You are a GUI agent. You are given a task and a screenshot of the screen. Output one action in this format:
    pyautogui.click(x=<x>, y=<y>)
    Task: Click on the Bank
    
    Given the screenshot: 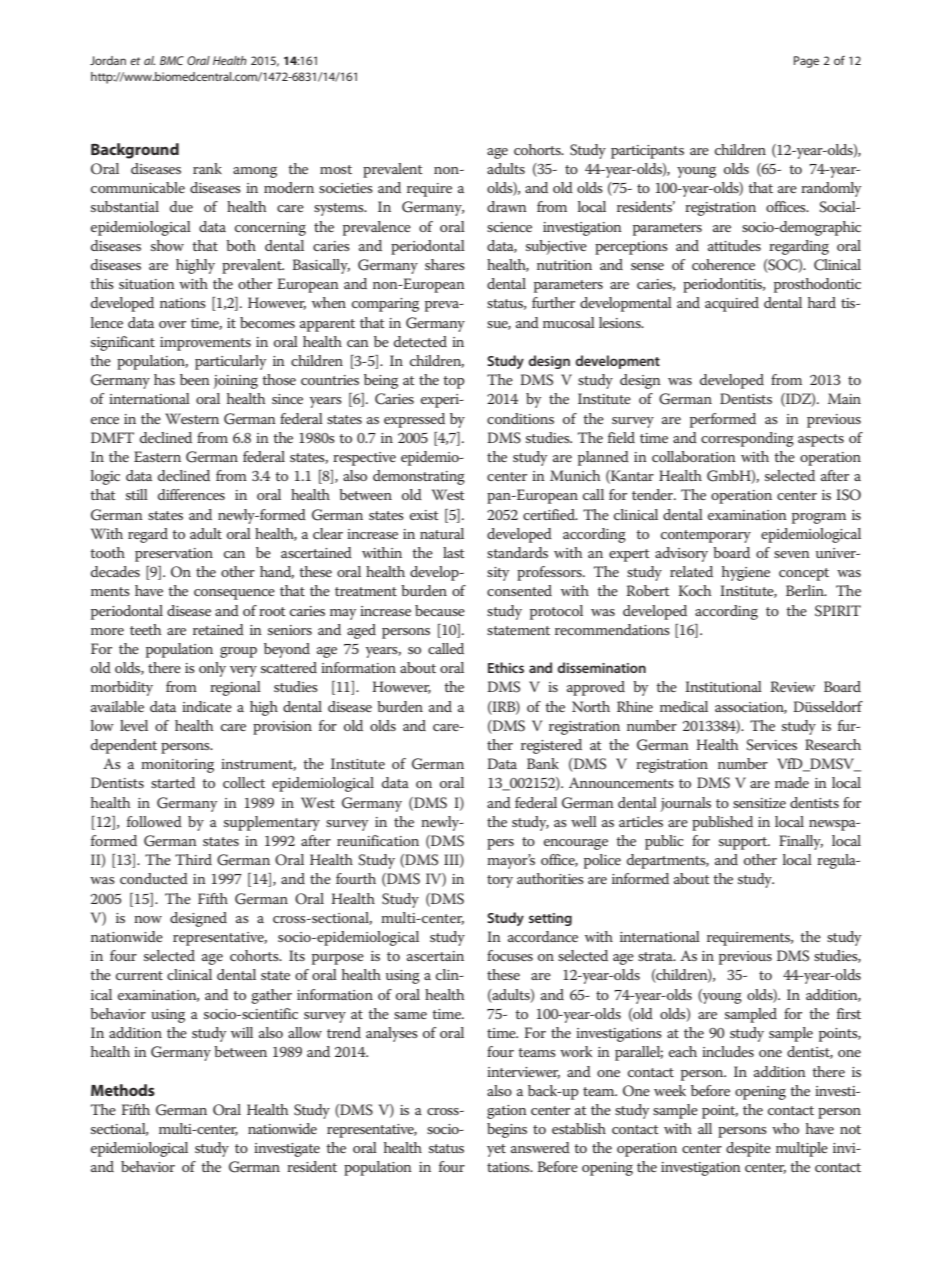 What is the action you would take?
    pyautogui.click(x=543, y=763)
